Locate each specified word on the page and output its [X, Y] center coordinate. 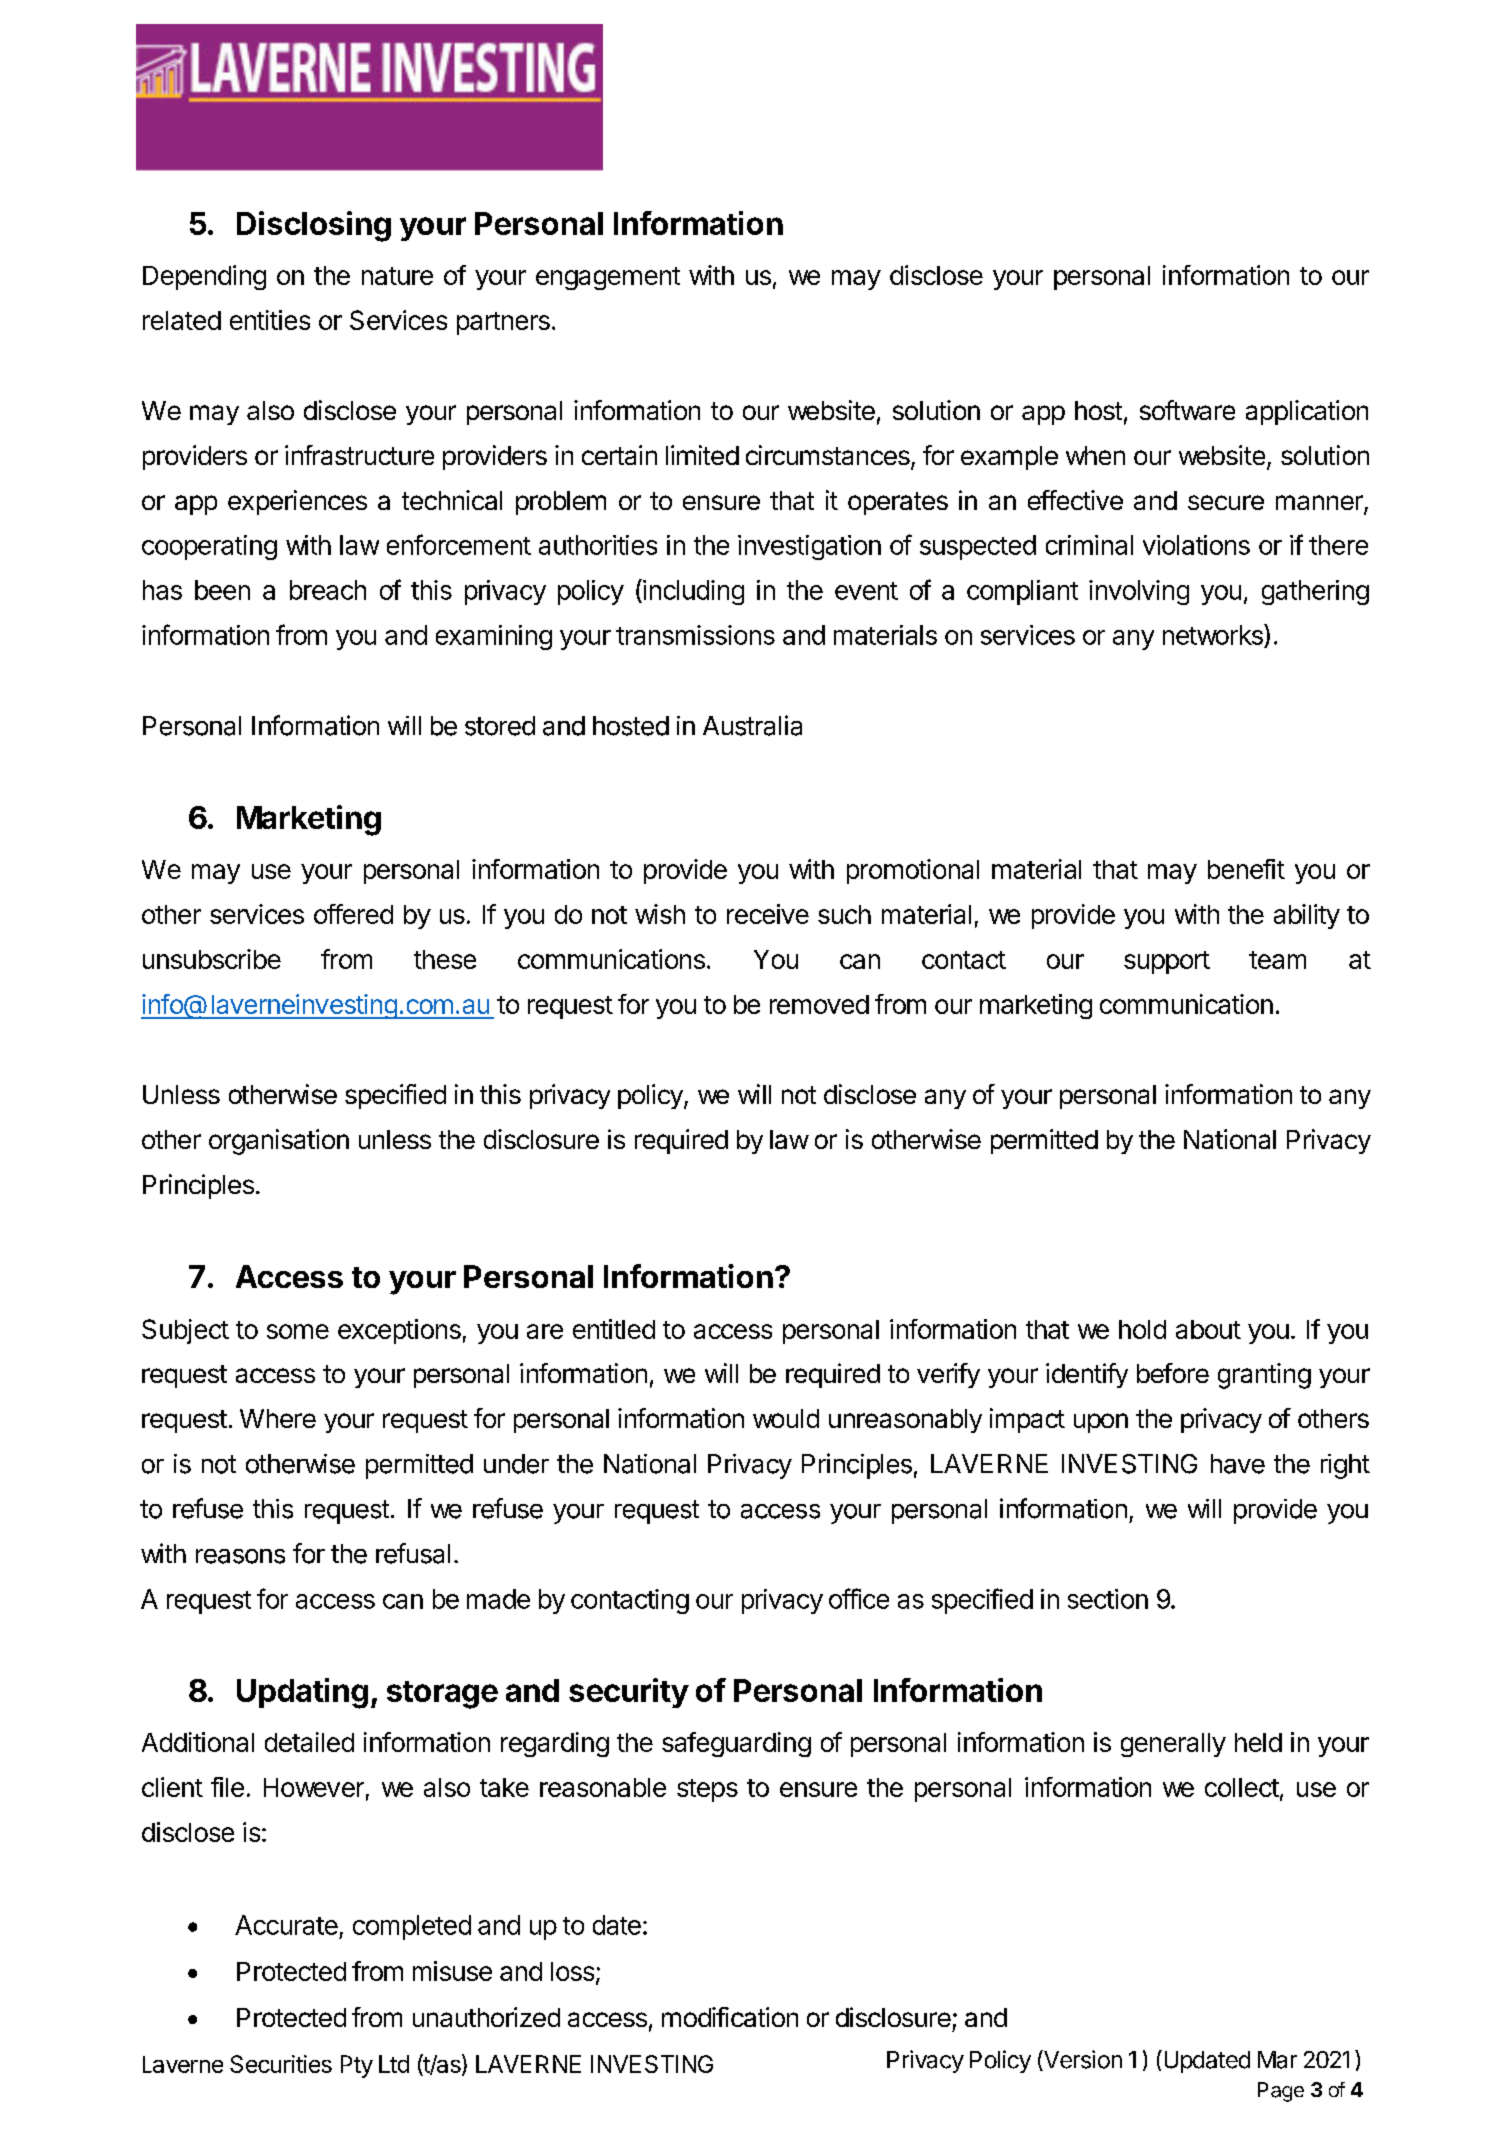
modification [730, 2017]
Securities [281, 2064]
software [1187, 410]
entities [270, 320]
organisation [279, 1142]
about [1208, 1329]
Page [1281, 2092]
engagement [608, 278]
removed [819, 1004]
